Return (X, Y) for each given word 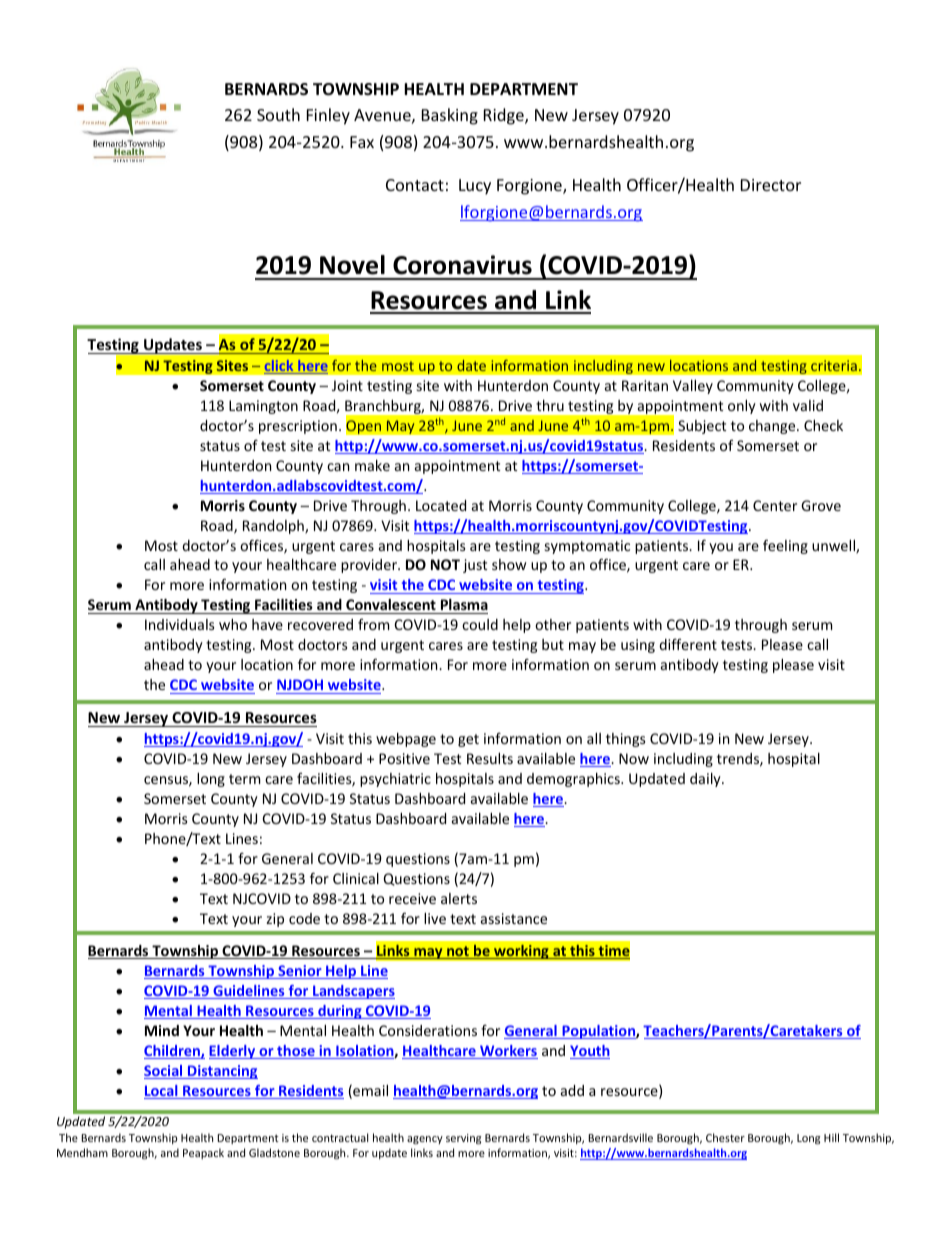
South (278, 114)
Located (441, 505)
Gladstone (274, 1152)
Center (775, 505)
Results (490, 758)
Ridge (505, 116)
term (244, 779)
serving (463, 1139)
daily (706, 780)
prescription (298, 427)
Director (771, 185)
